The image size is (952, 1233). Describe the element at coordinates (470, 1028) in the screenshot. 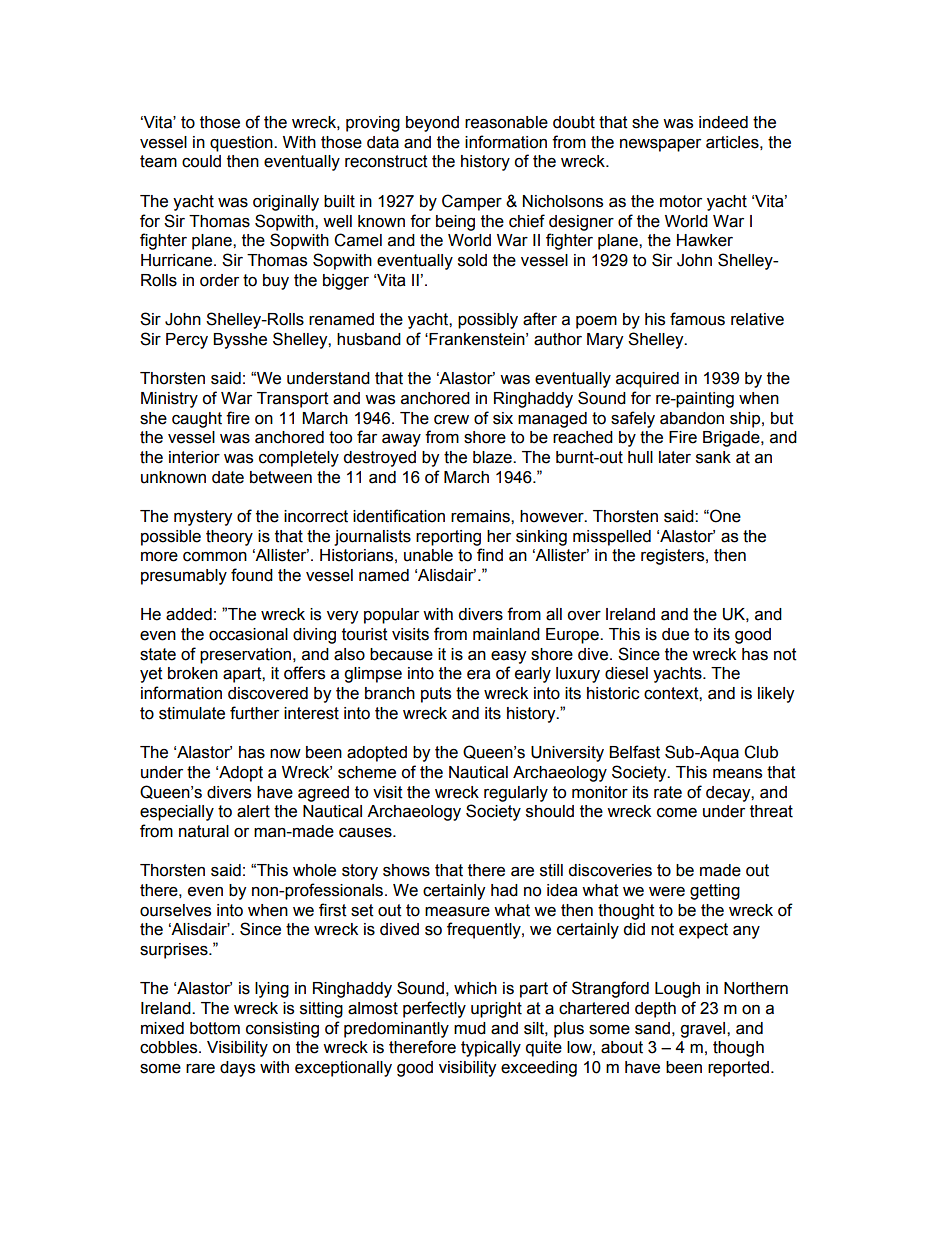

I see `mud` at that location.
